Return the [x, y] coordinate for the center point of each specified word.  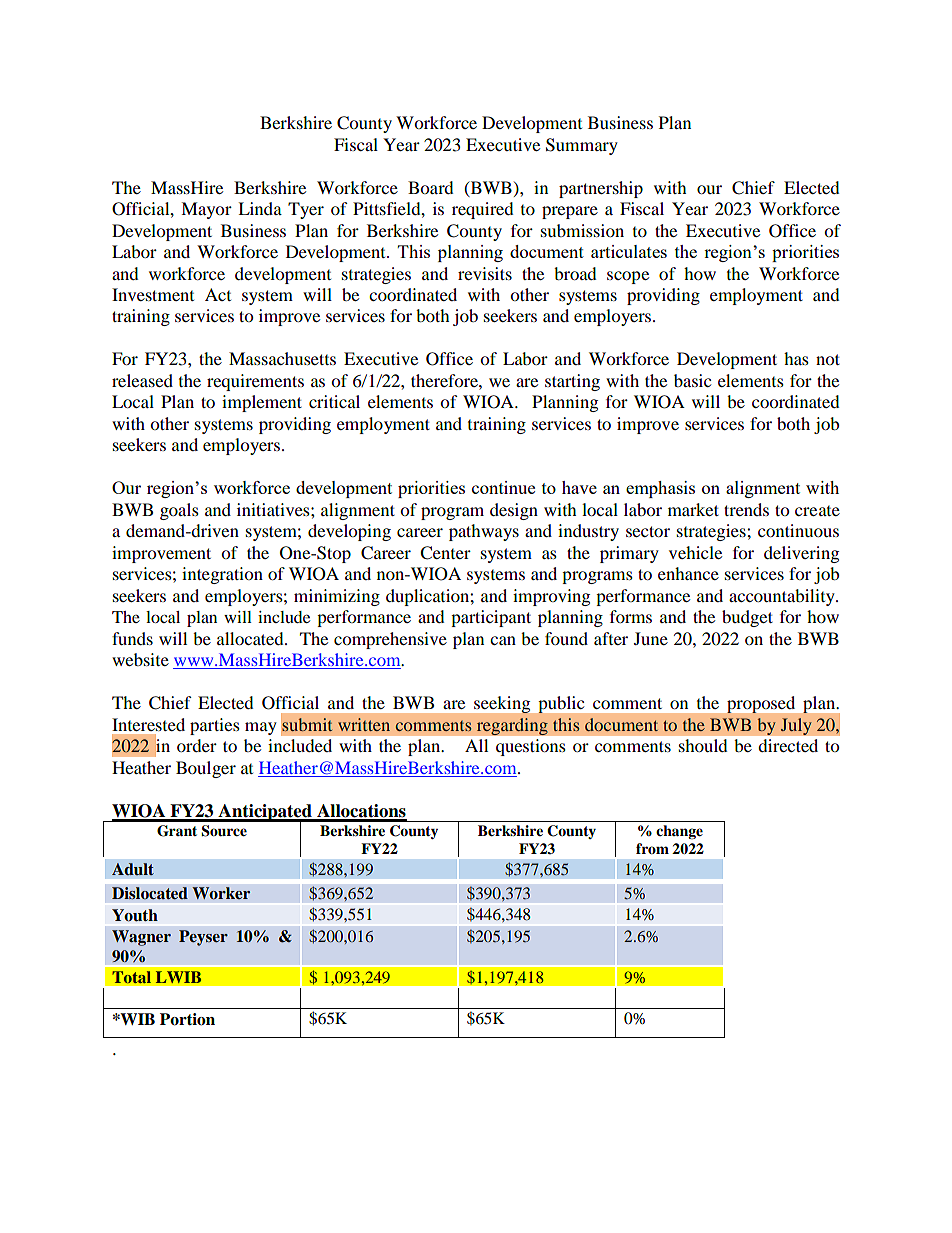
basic [692, 380]
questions [531, 747]
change [679, 832]
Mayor [206, 210]
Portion [187, 1019]
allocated [251, 638]
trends [746, 509]
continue [503, 487]
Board [431, 187]
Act [218, 294]
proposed [761, 704]
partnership [601, 189]
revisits [485, 273]
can [503, 640]
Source [224, 831]
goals [179, 511]
